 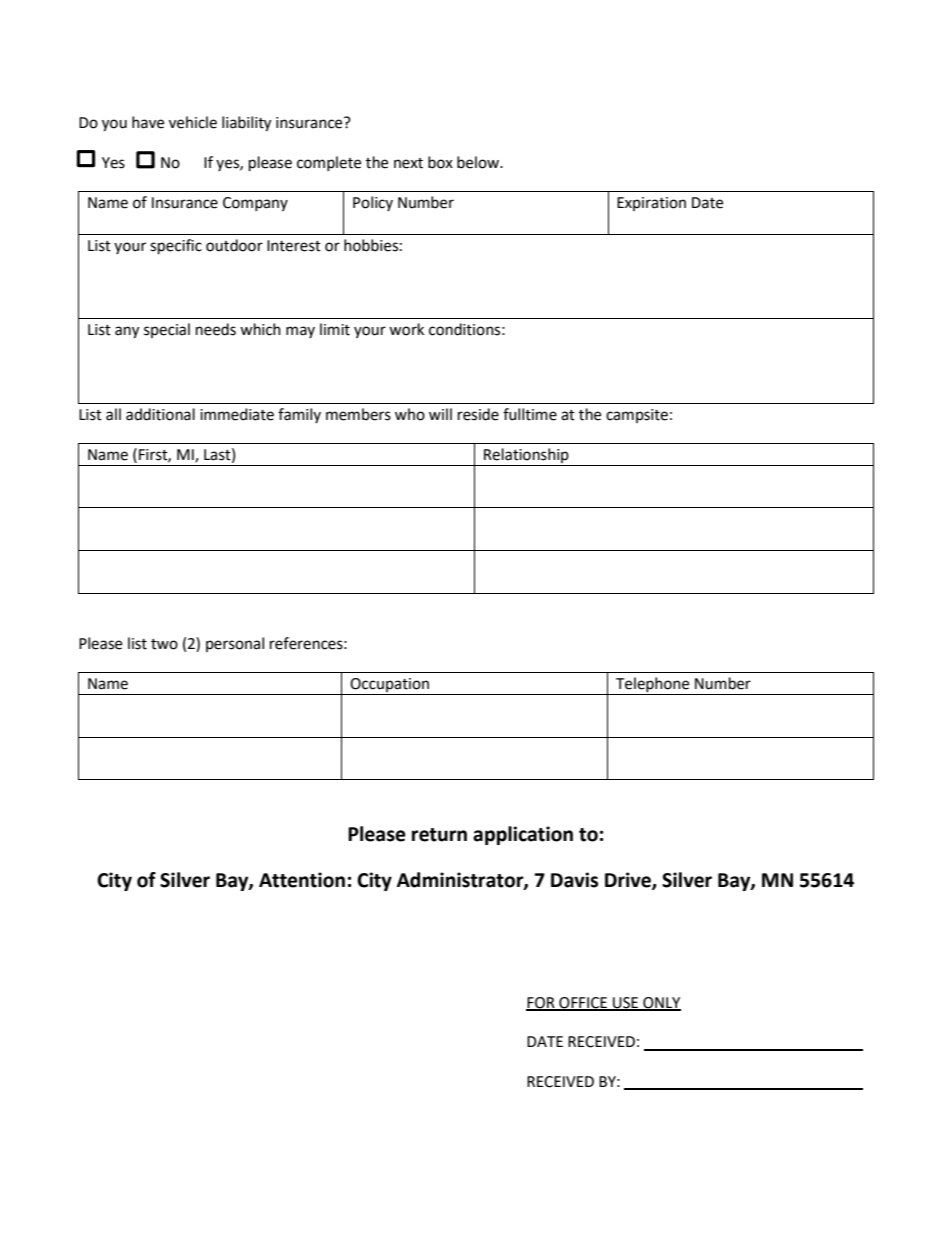 What do you see at coordinates (302, 880) in the screenshot?
I see `Attention` at bounding box center [302, 880].
